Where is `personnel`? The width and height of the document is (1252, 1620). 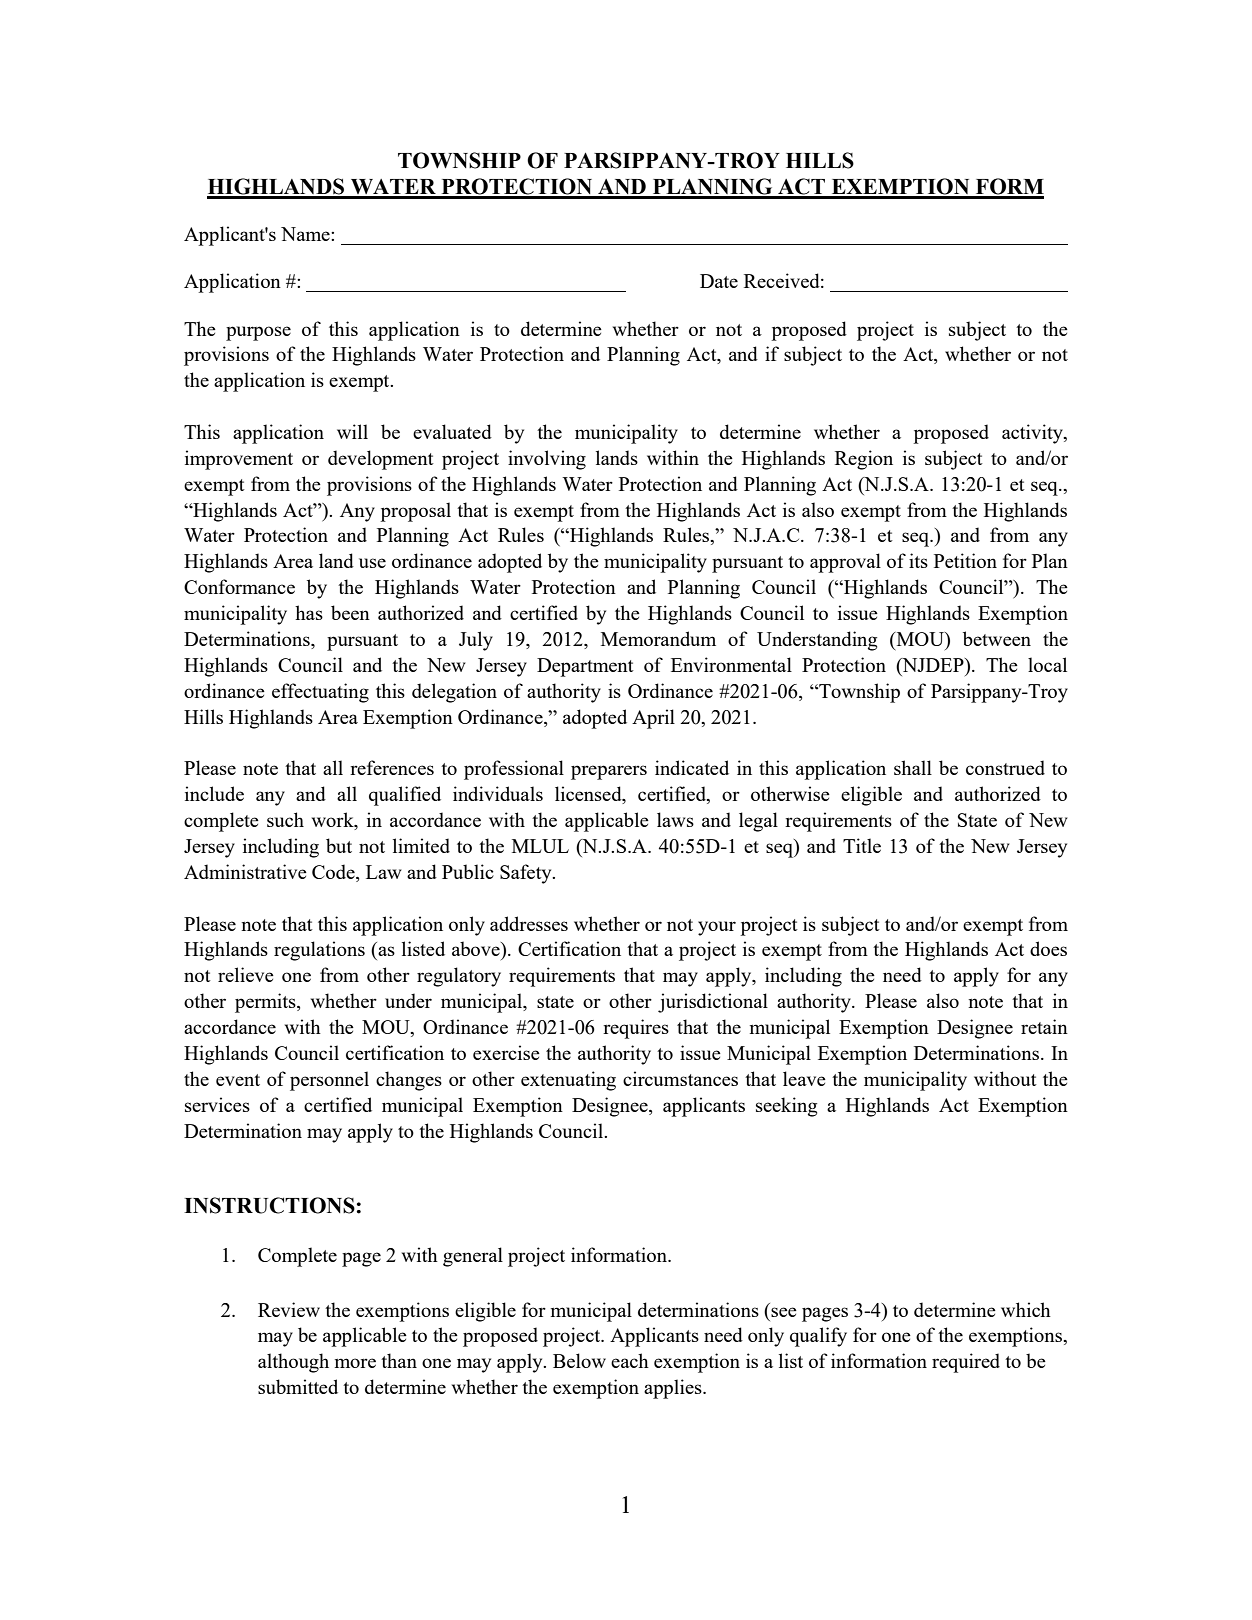
personnel is located at coordinates (329, 1081).
